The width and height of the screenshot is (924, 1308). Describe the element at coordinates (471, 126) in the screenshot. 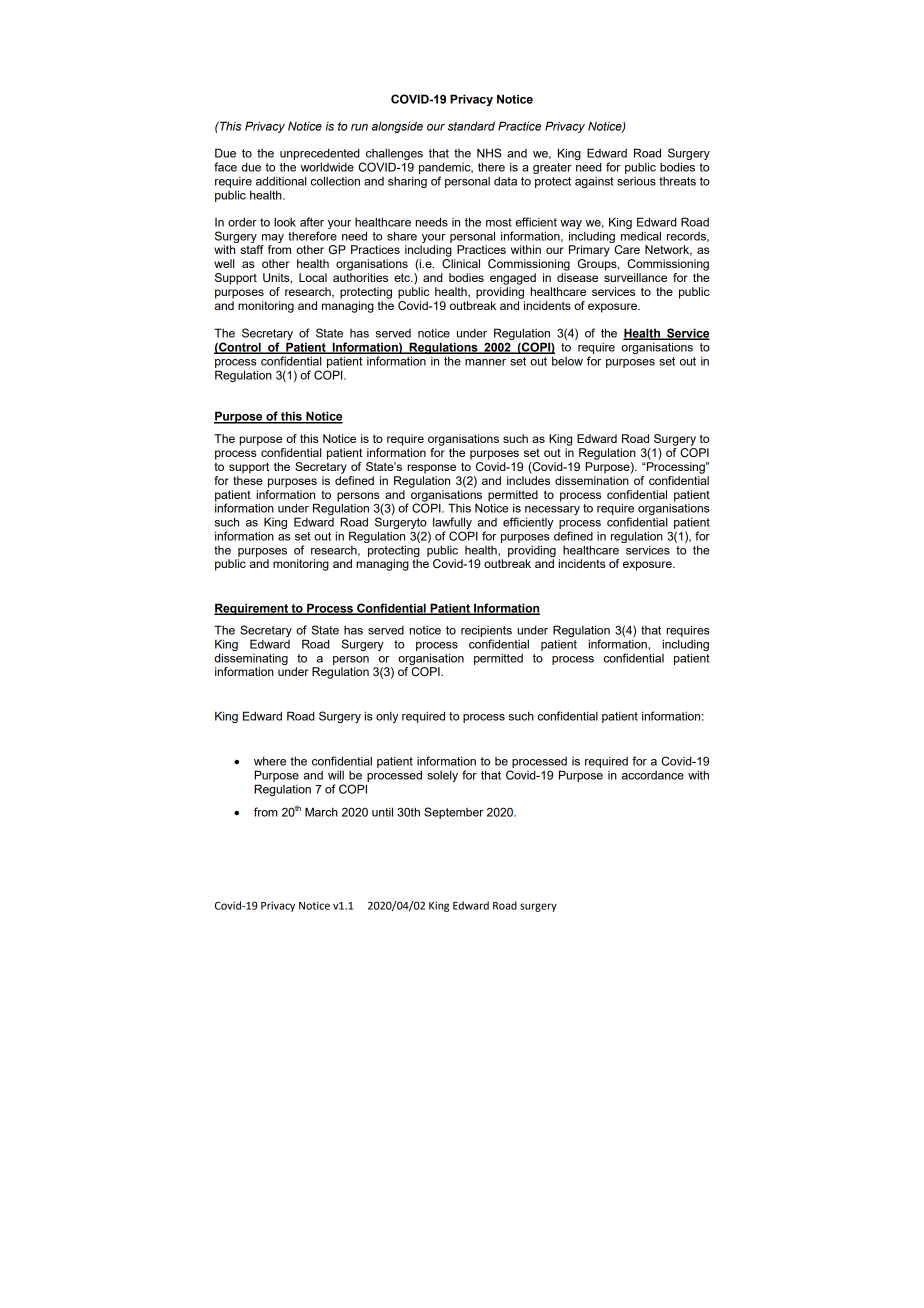

I see `standard` at that location.
